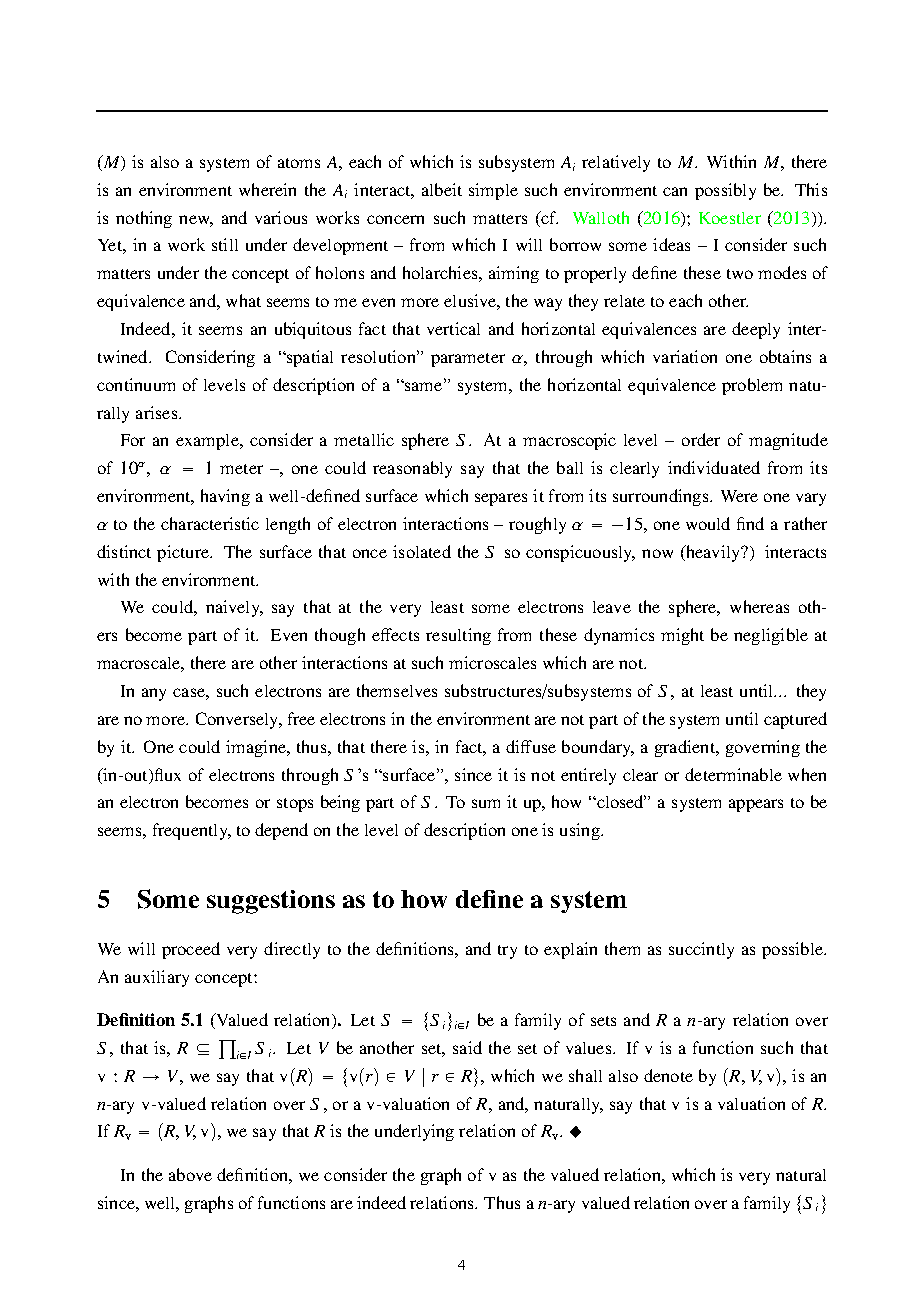 Image resolution: width=924 pixels, height=1308 pixels. What do you see at coordinates (442, 189) in the document?
I see `albeit` at bounding box center [442, 189].
